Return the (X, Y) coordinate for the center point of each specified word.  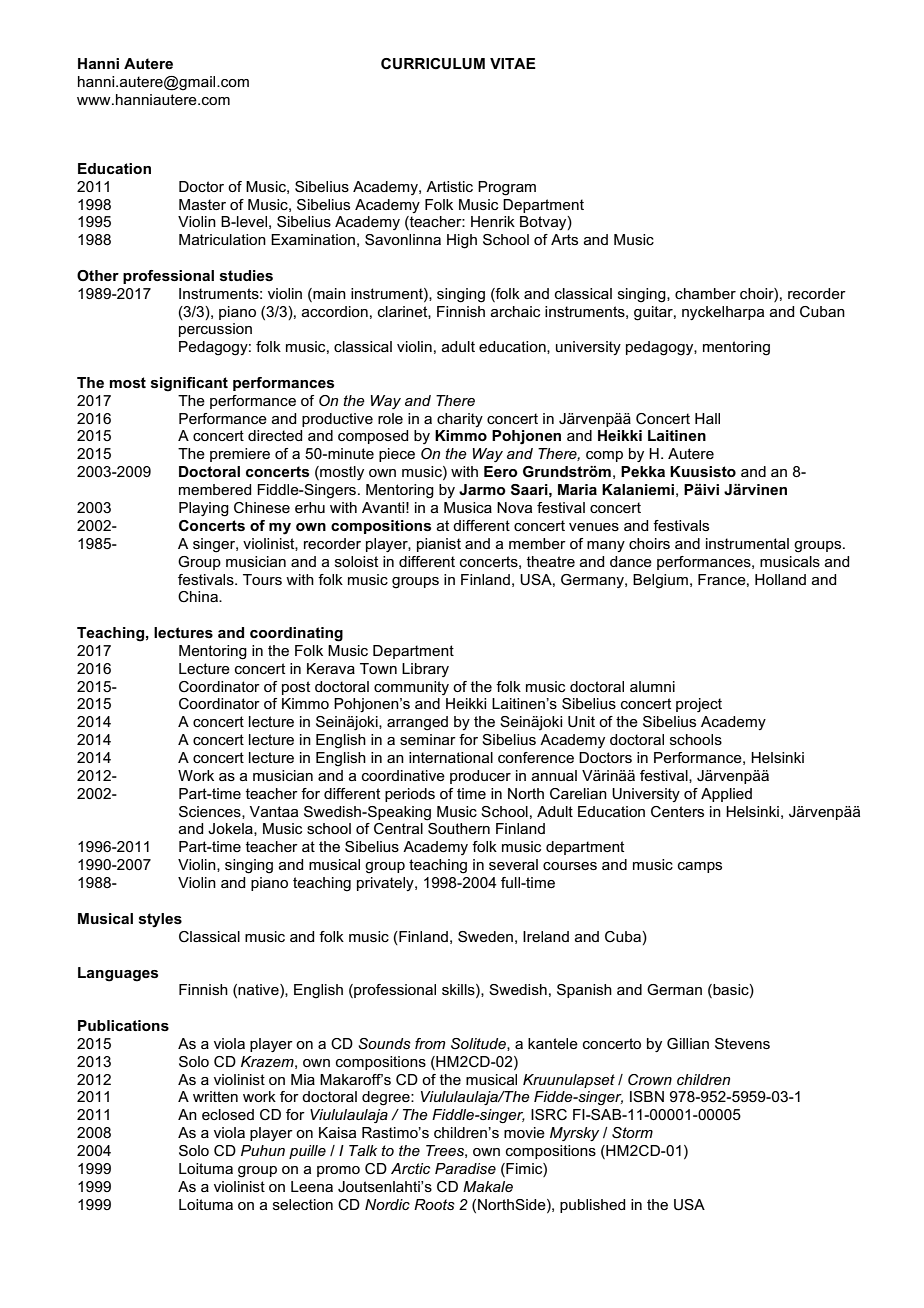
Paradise (465, 1168)
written (215, 1096)
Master (202, 204)
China (199, 596)
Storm (632, 1132)
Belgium (660, 581)
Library (425, 670)
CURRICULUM (433, 64)
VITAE (513, 63)
